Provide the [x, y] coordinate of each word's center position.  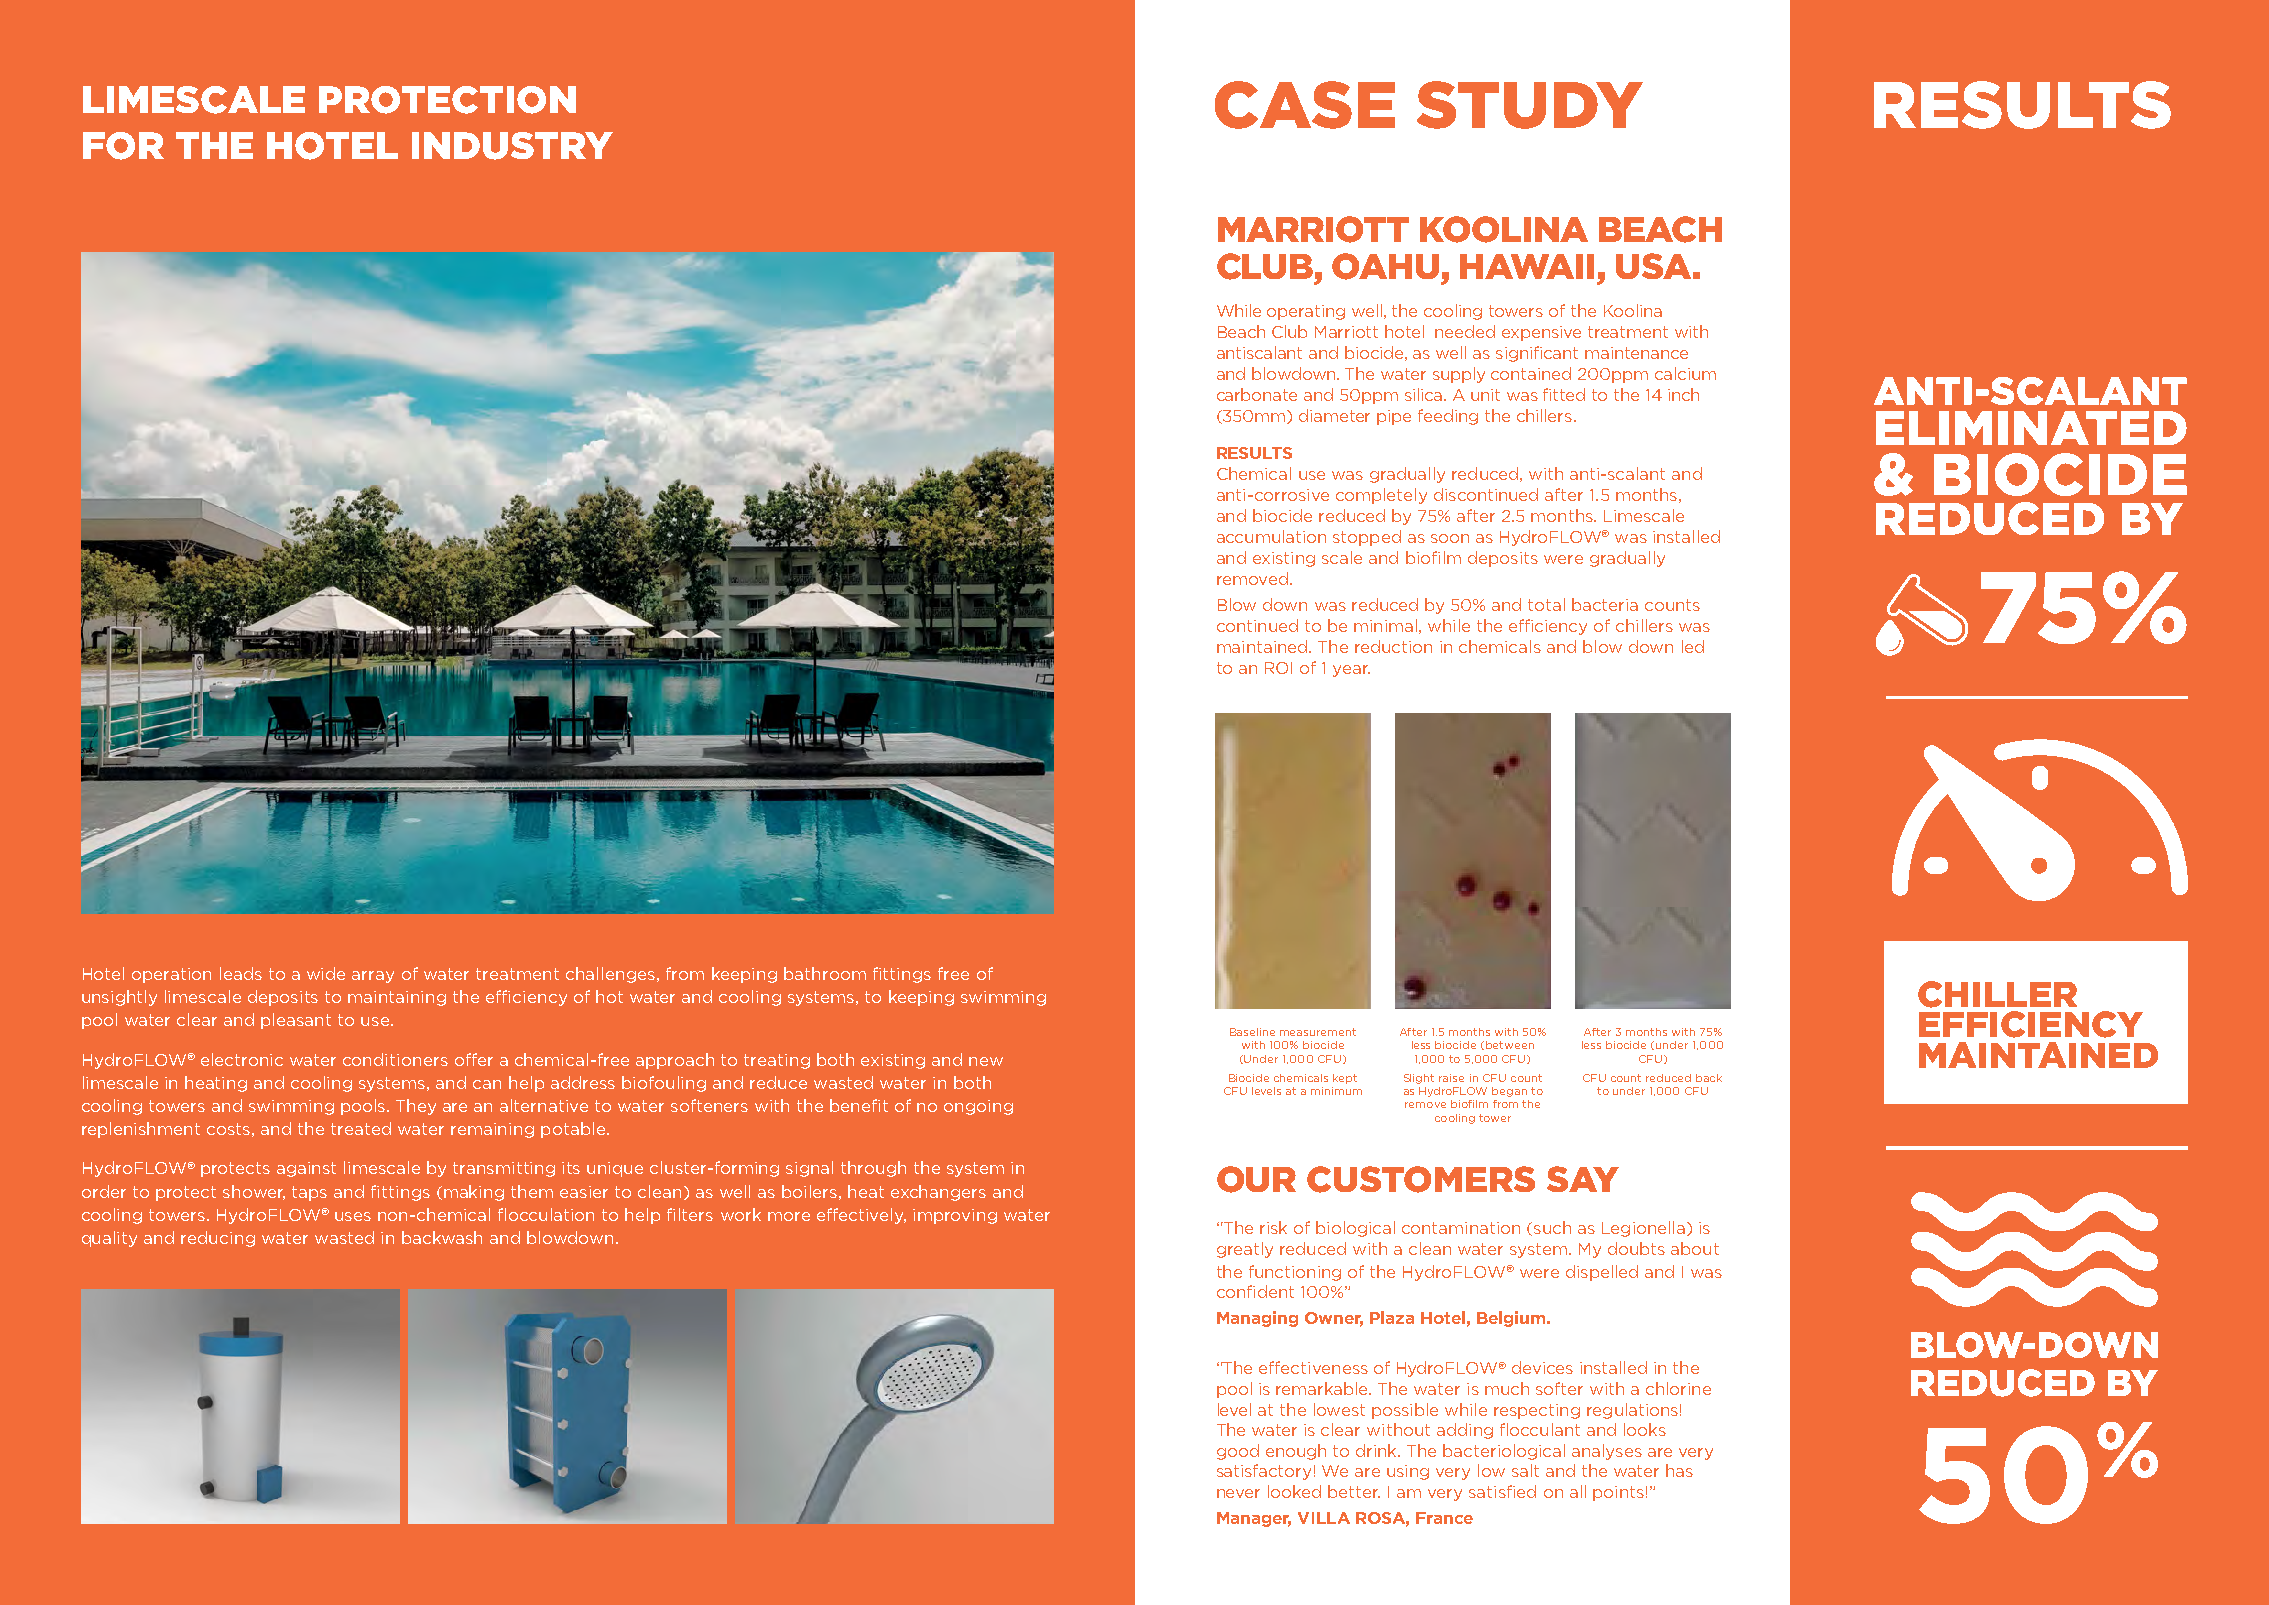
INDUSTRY [512, 146]
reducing [218, 1239]
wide [326, 973]
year [1351, 671]
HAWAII [1527, 266]
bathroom [825, 973]
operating [1306, 312]
